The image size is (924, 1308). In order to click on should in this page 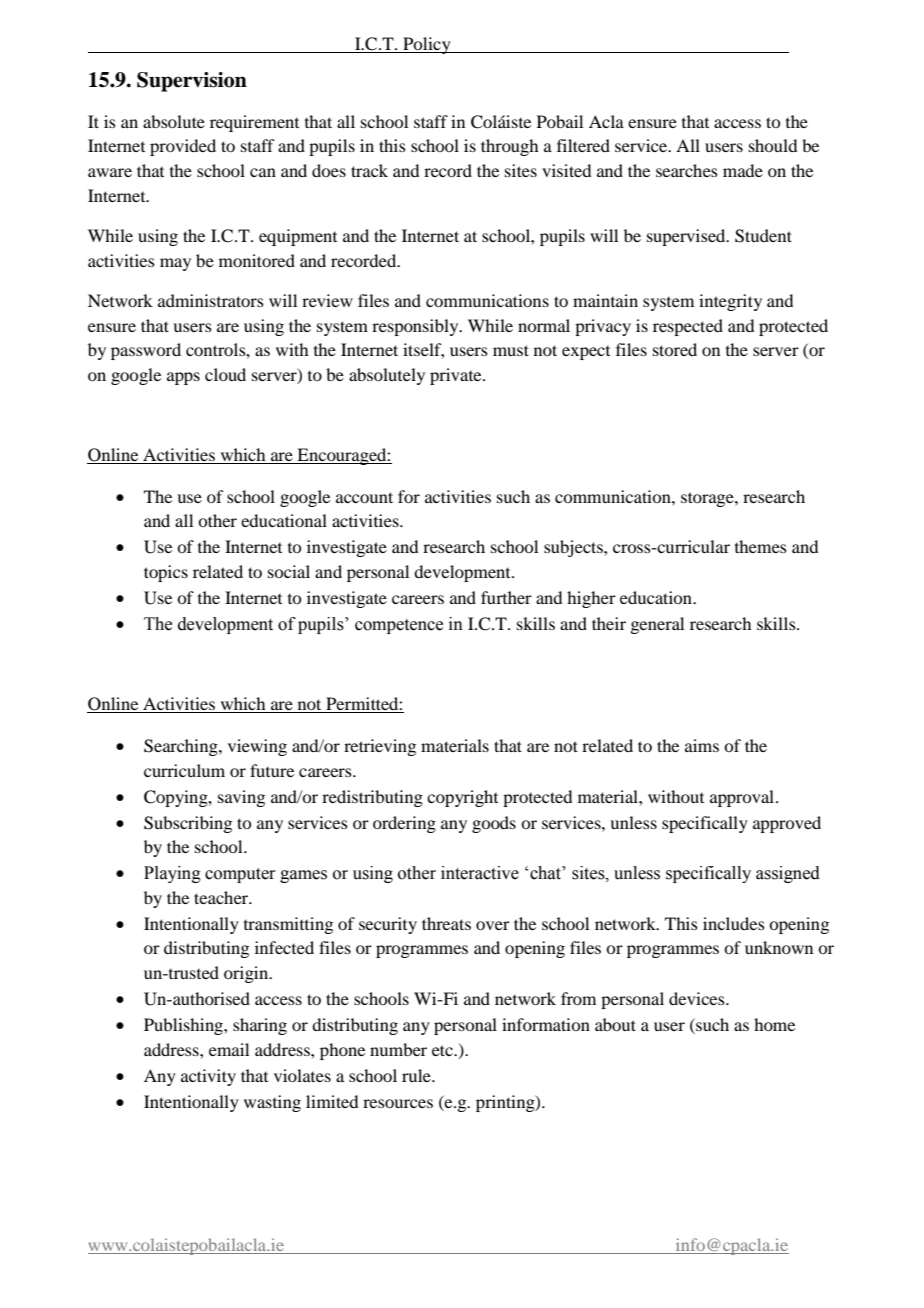, I will do `click(773, 145)`.
